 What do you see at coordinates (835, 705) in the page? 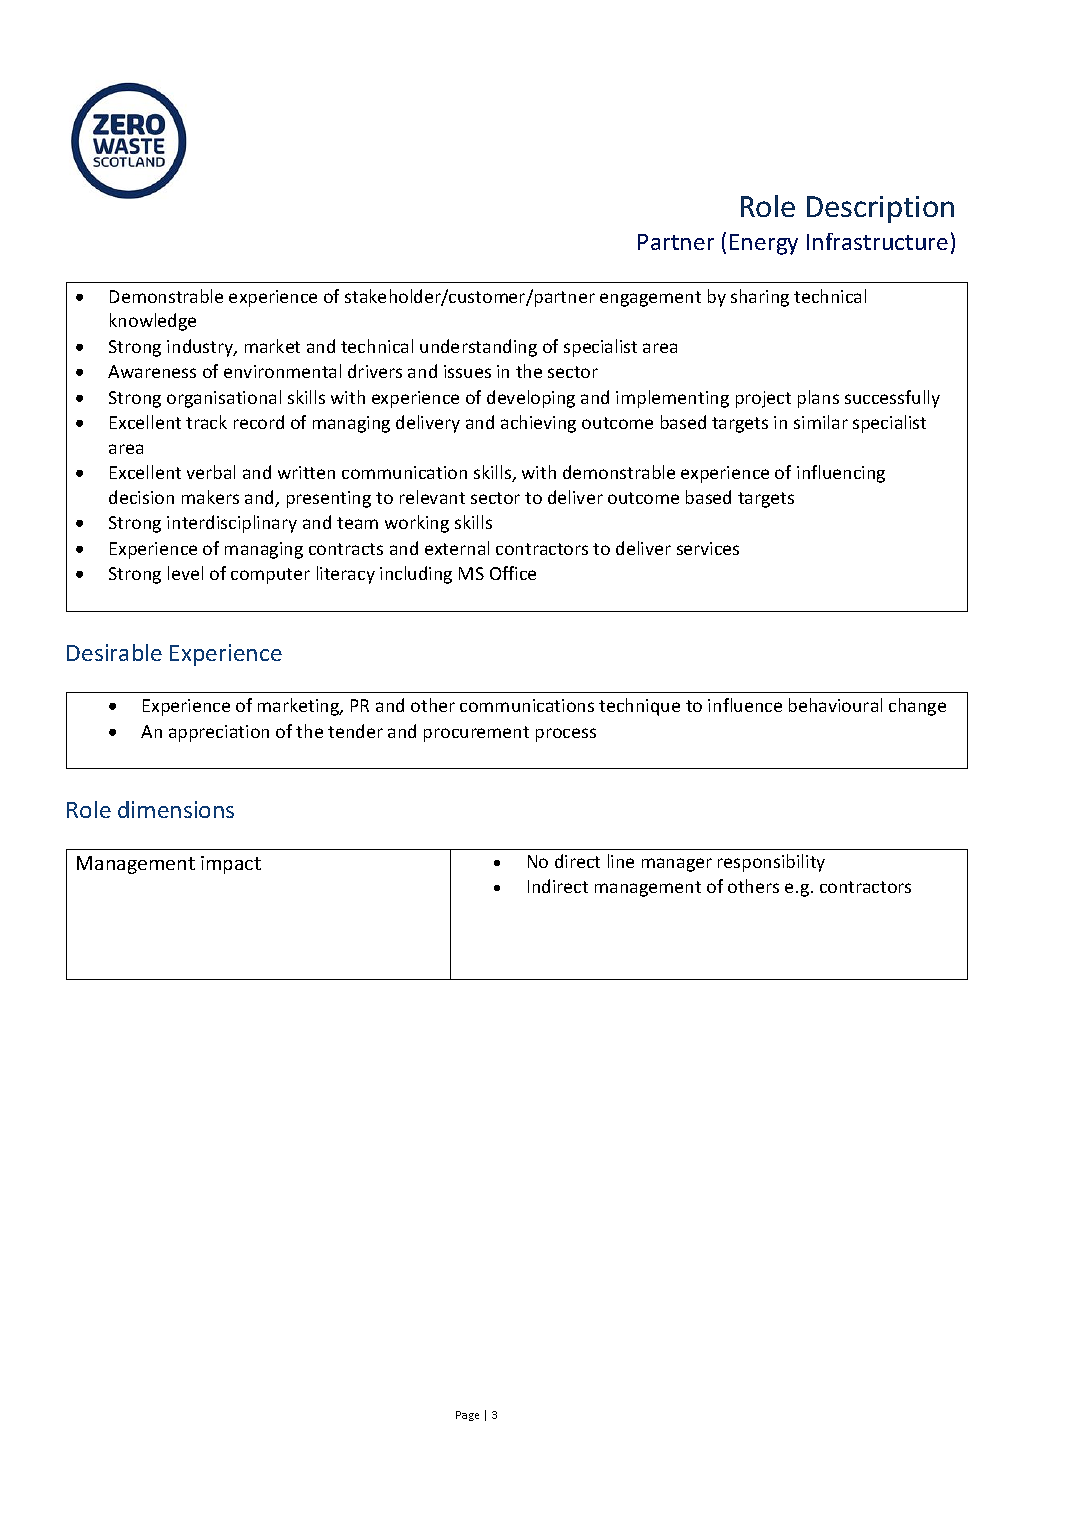
I see `behavioural` at bounding box center [835, 705].
